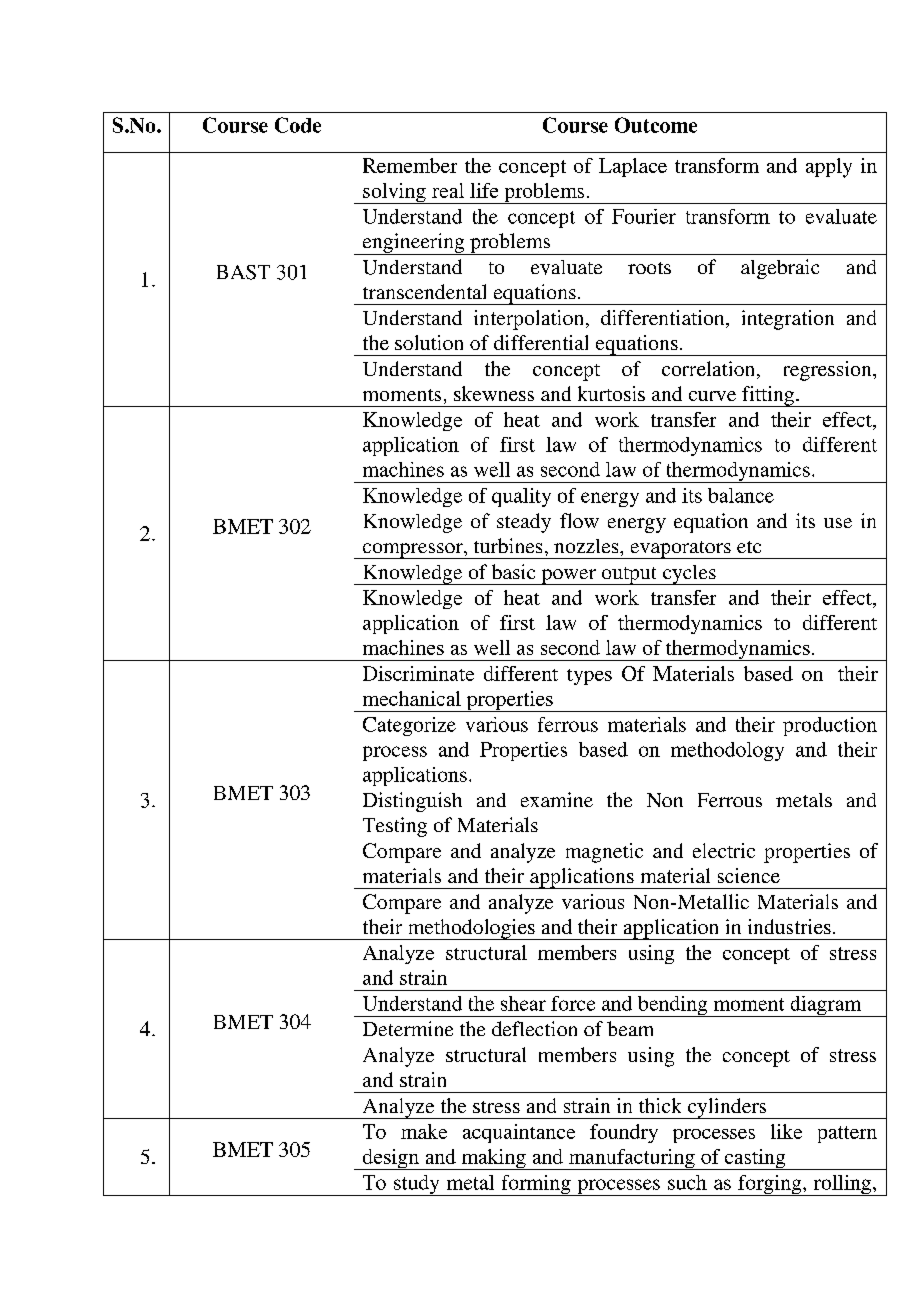 The height and width of the screenshot is (1308, 924). What do you see at coordinates (521, 497) in the screenshot?
I see `quality` at bounding box center [521, 497].
